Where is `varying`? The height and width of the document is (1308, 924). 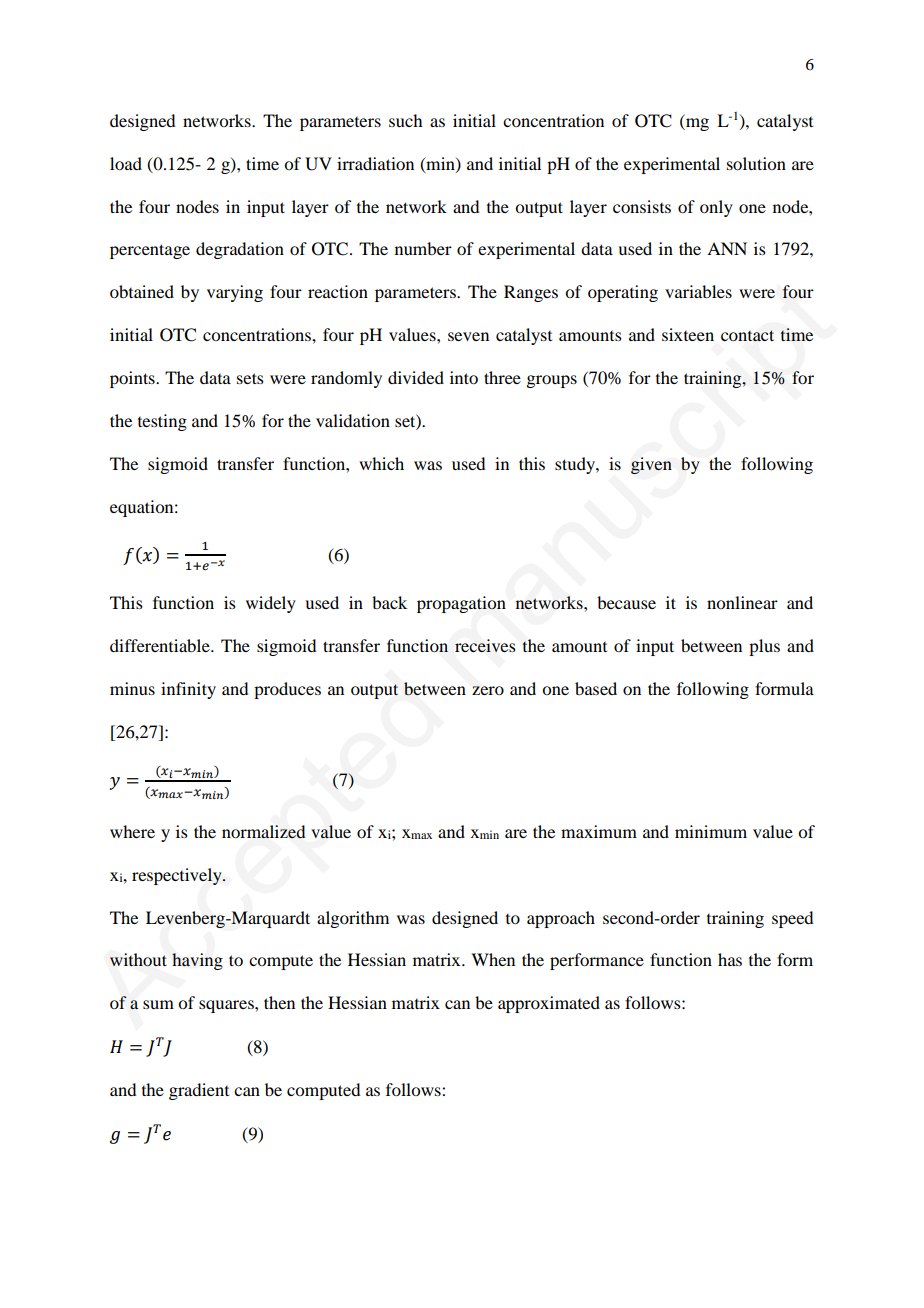 varying is located at coordinates (235, 293).
